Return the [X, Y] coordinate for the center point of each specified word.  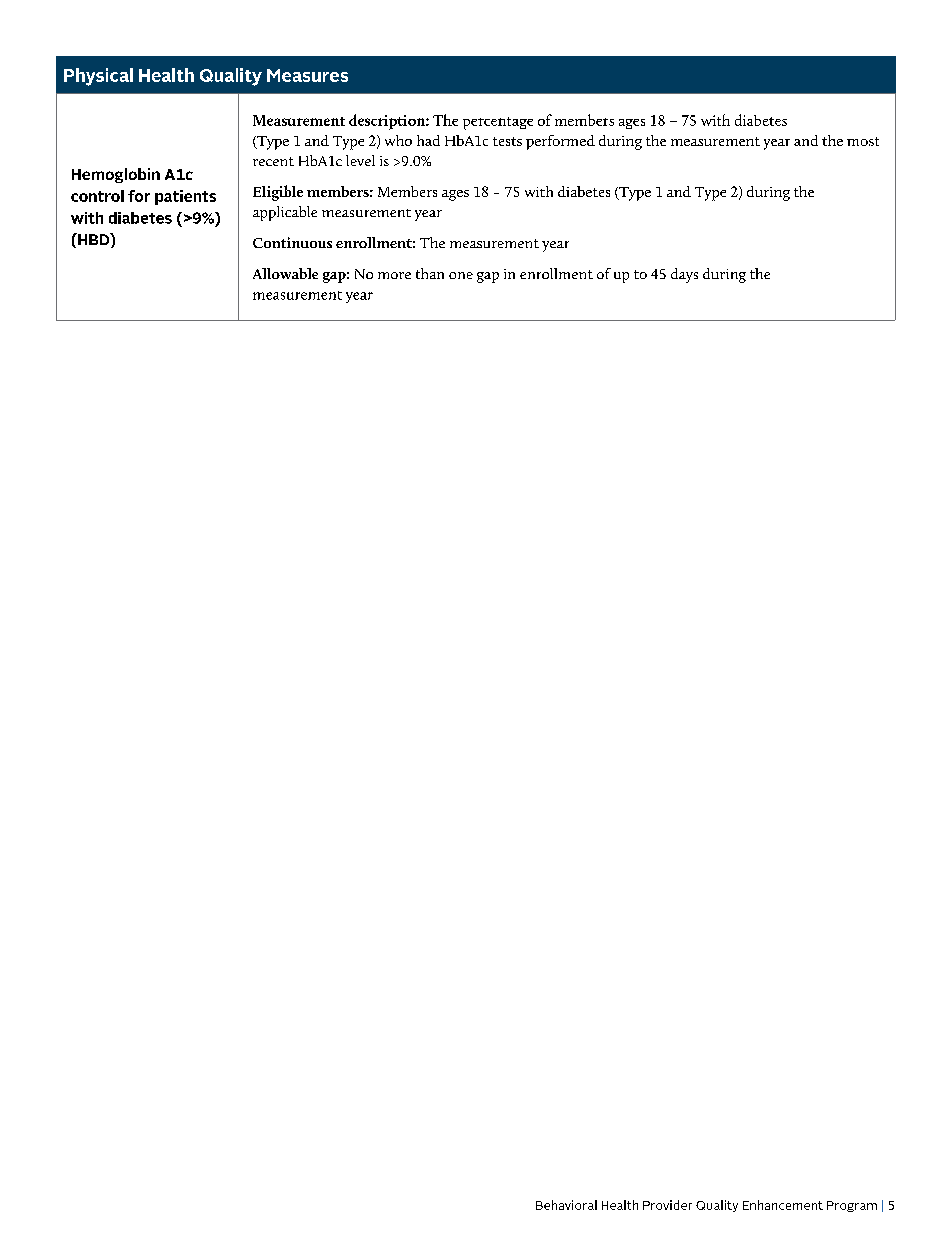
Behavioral [566, 1205]
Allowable [285, 273]
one [461, 275]
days [684, 275]
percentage [498, 123]
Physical [98, 77]
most [863, 141]
